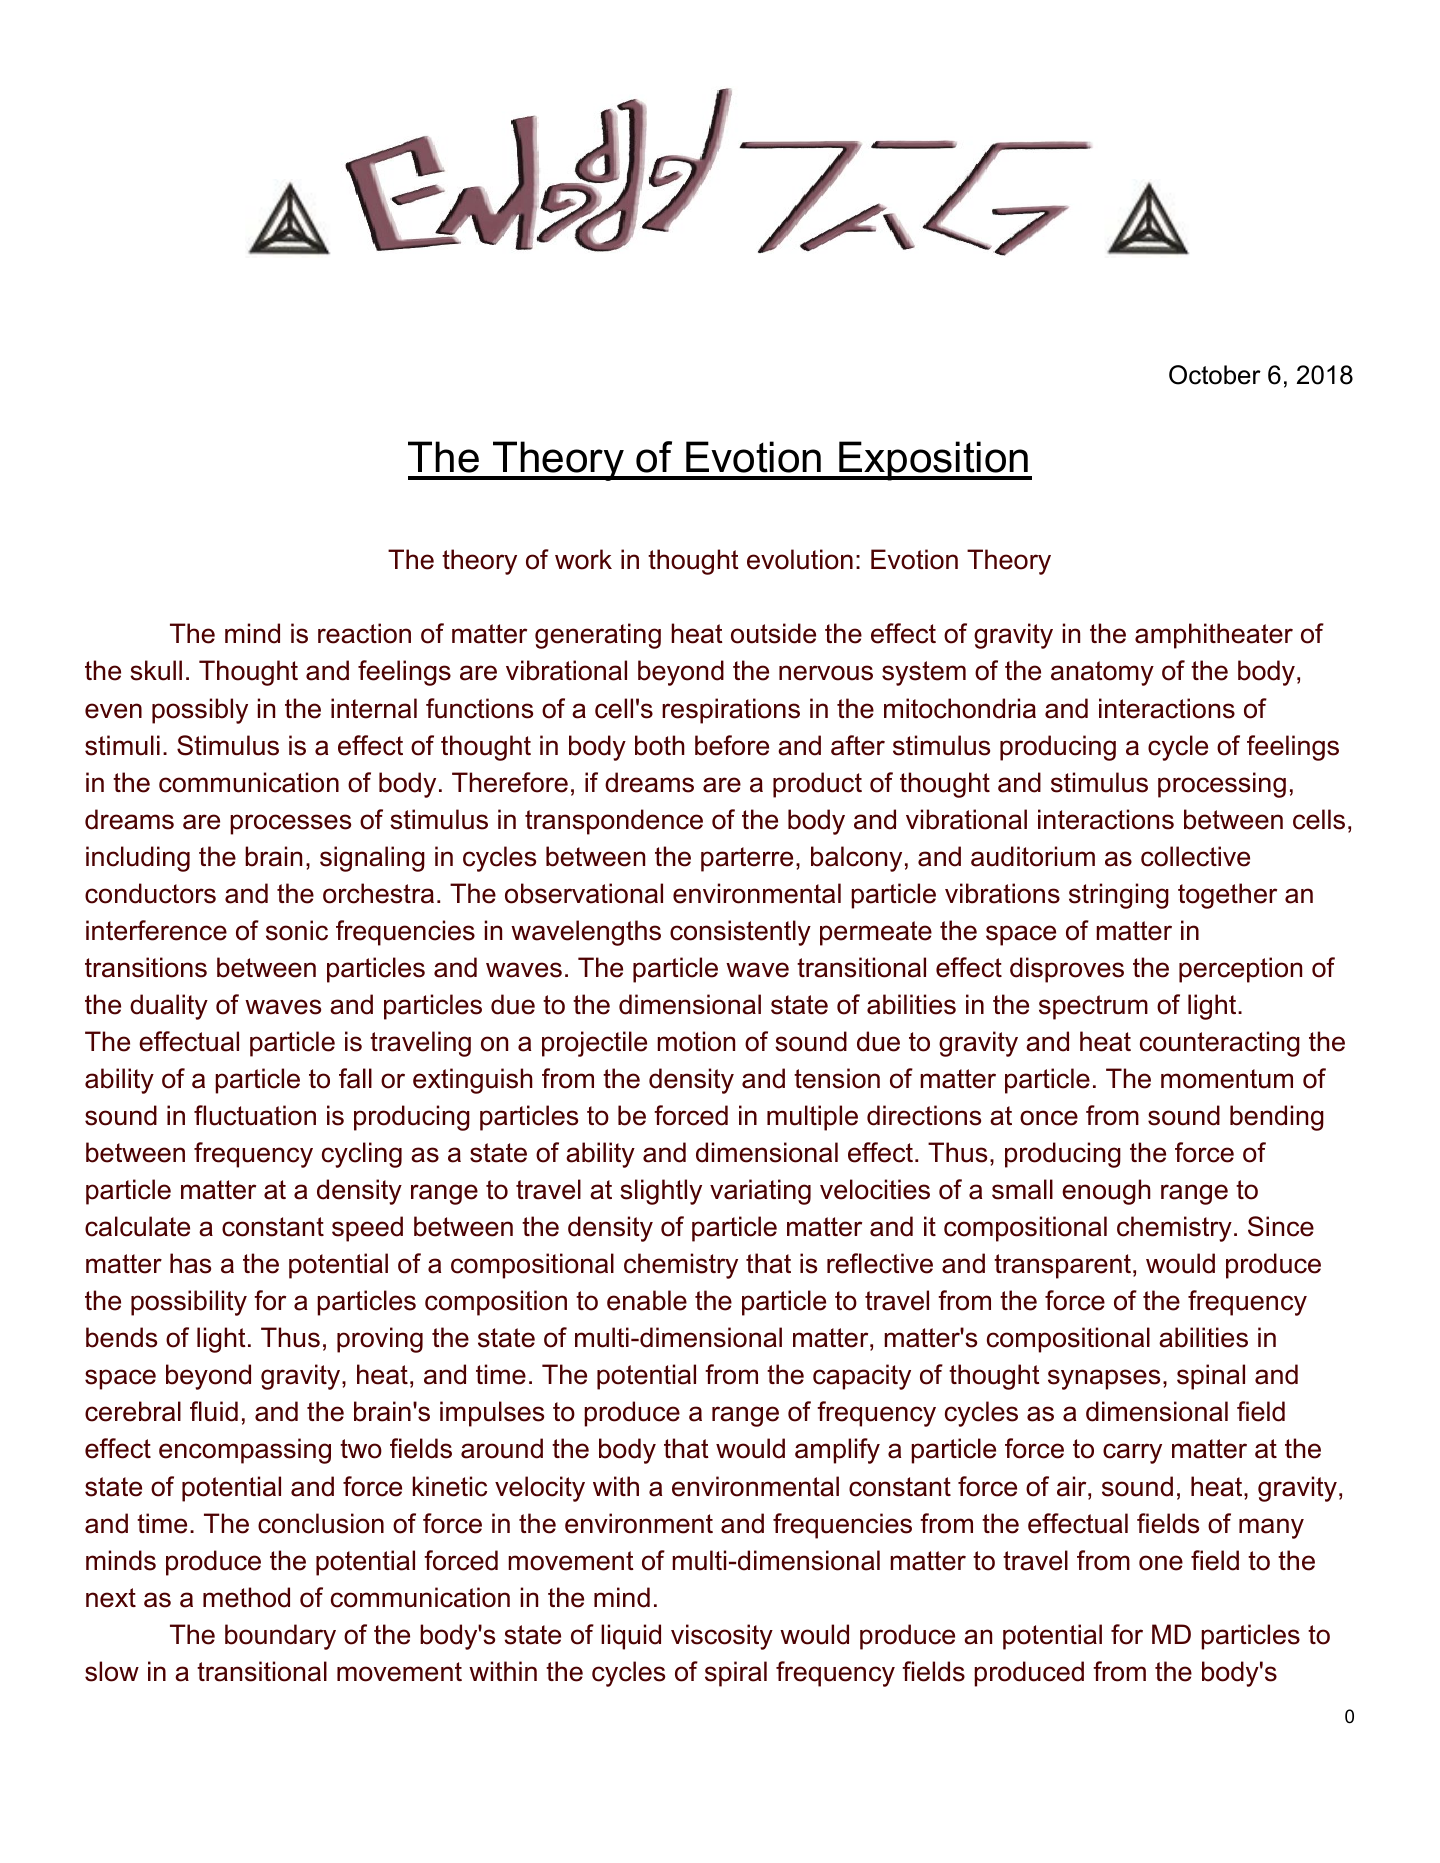  What do you see at coordinates (647, 1300) in the image?
I see `enable` at bounding box center [647, 1300].
